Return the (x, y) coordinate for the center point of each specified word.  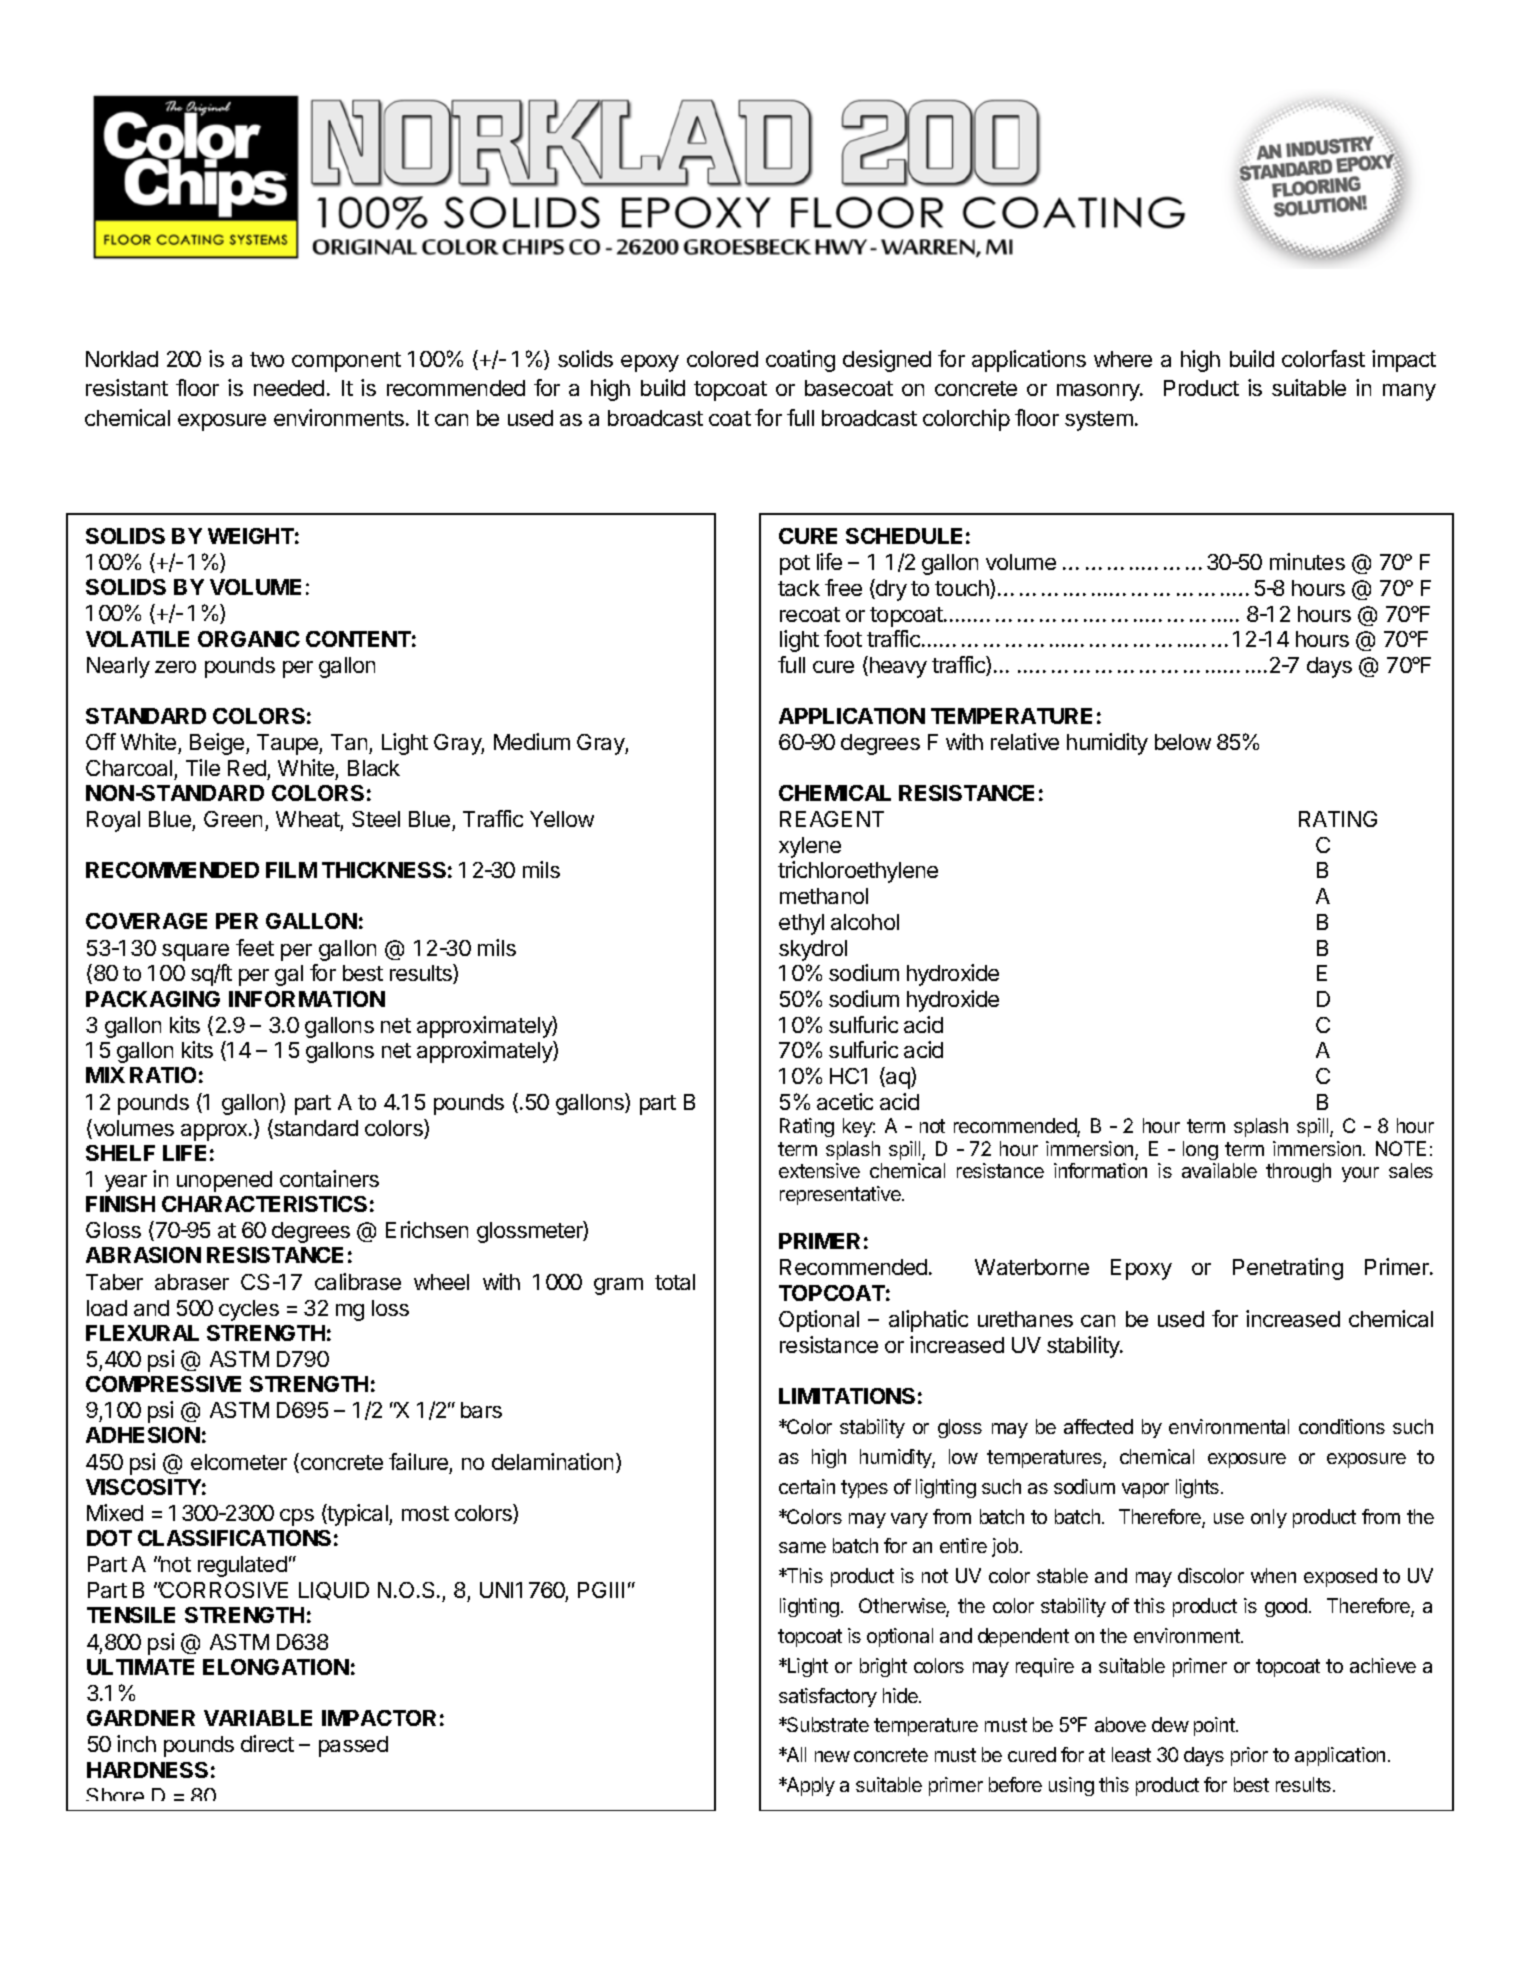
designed (887, 361)
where (1123, 359)
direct (267, 1743)
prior (1249, 1756)
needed (289, 388)
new (832, 1756)
